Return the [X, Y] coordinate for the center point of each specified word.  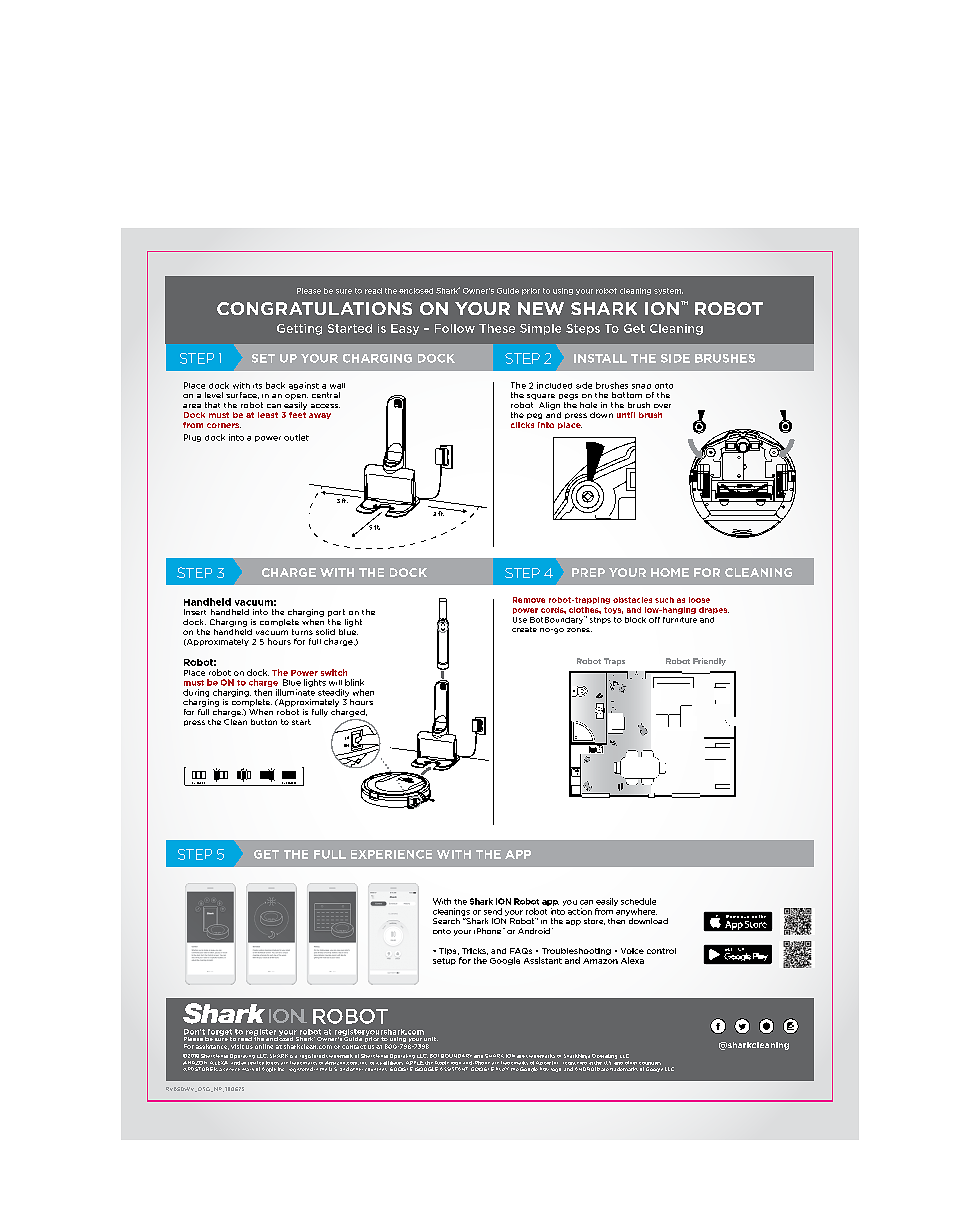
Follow [455, 328]
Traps [614, 662]
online [264, 1046]
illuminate [295, 692]
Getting [299, 329]
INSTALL [600, 358]
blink [354, 682]
